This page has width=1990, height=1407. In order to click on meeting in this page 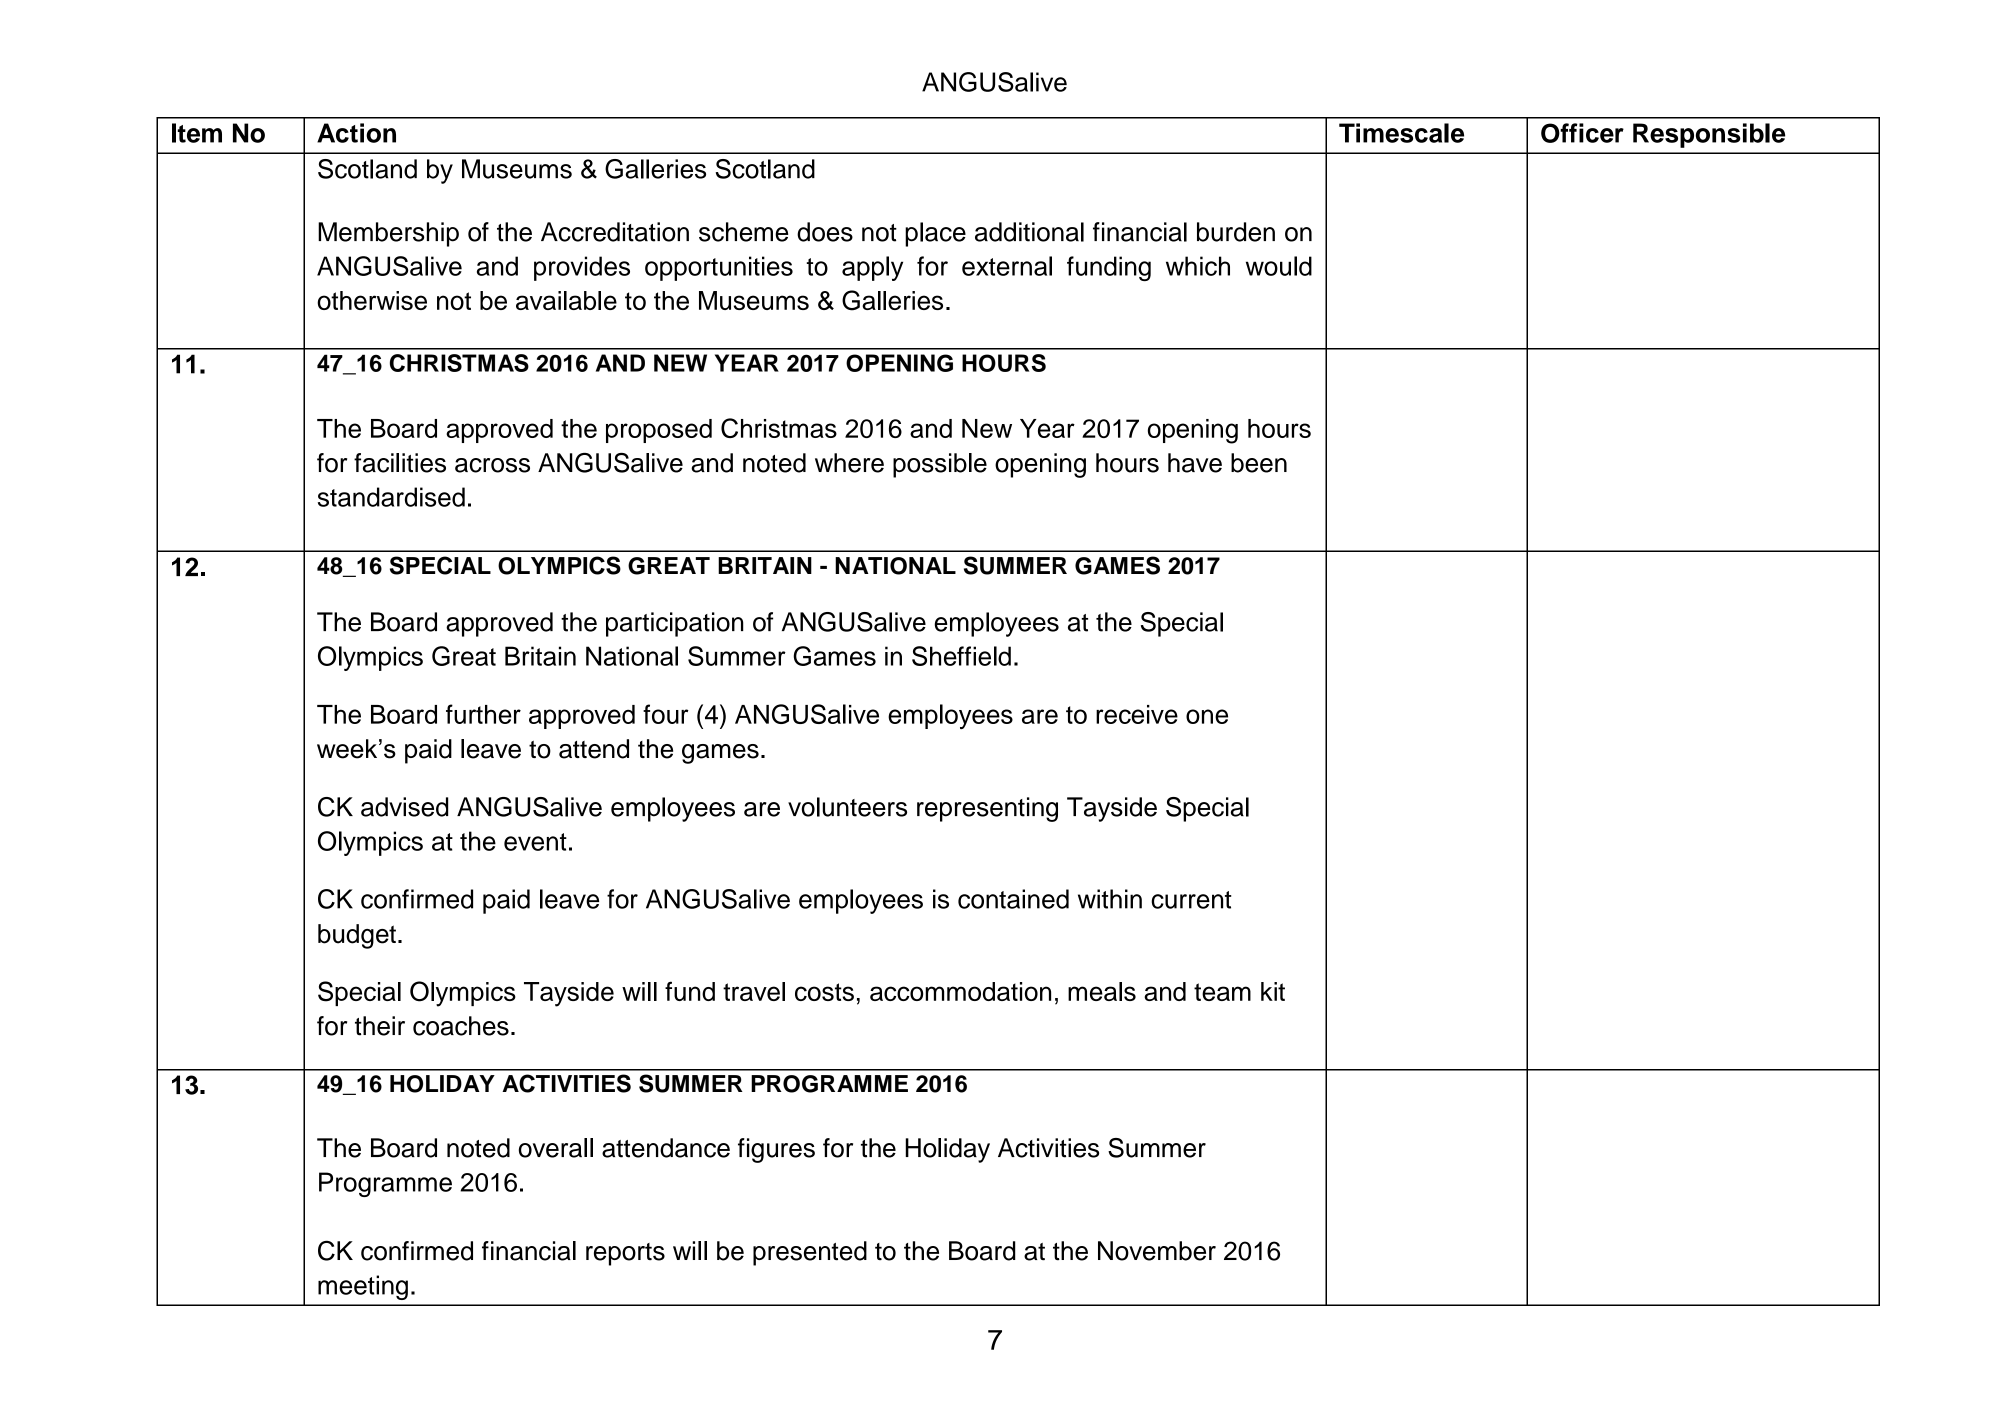, I will do `click(363, 1287)`.
